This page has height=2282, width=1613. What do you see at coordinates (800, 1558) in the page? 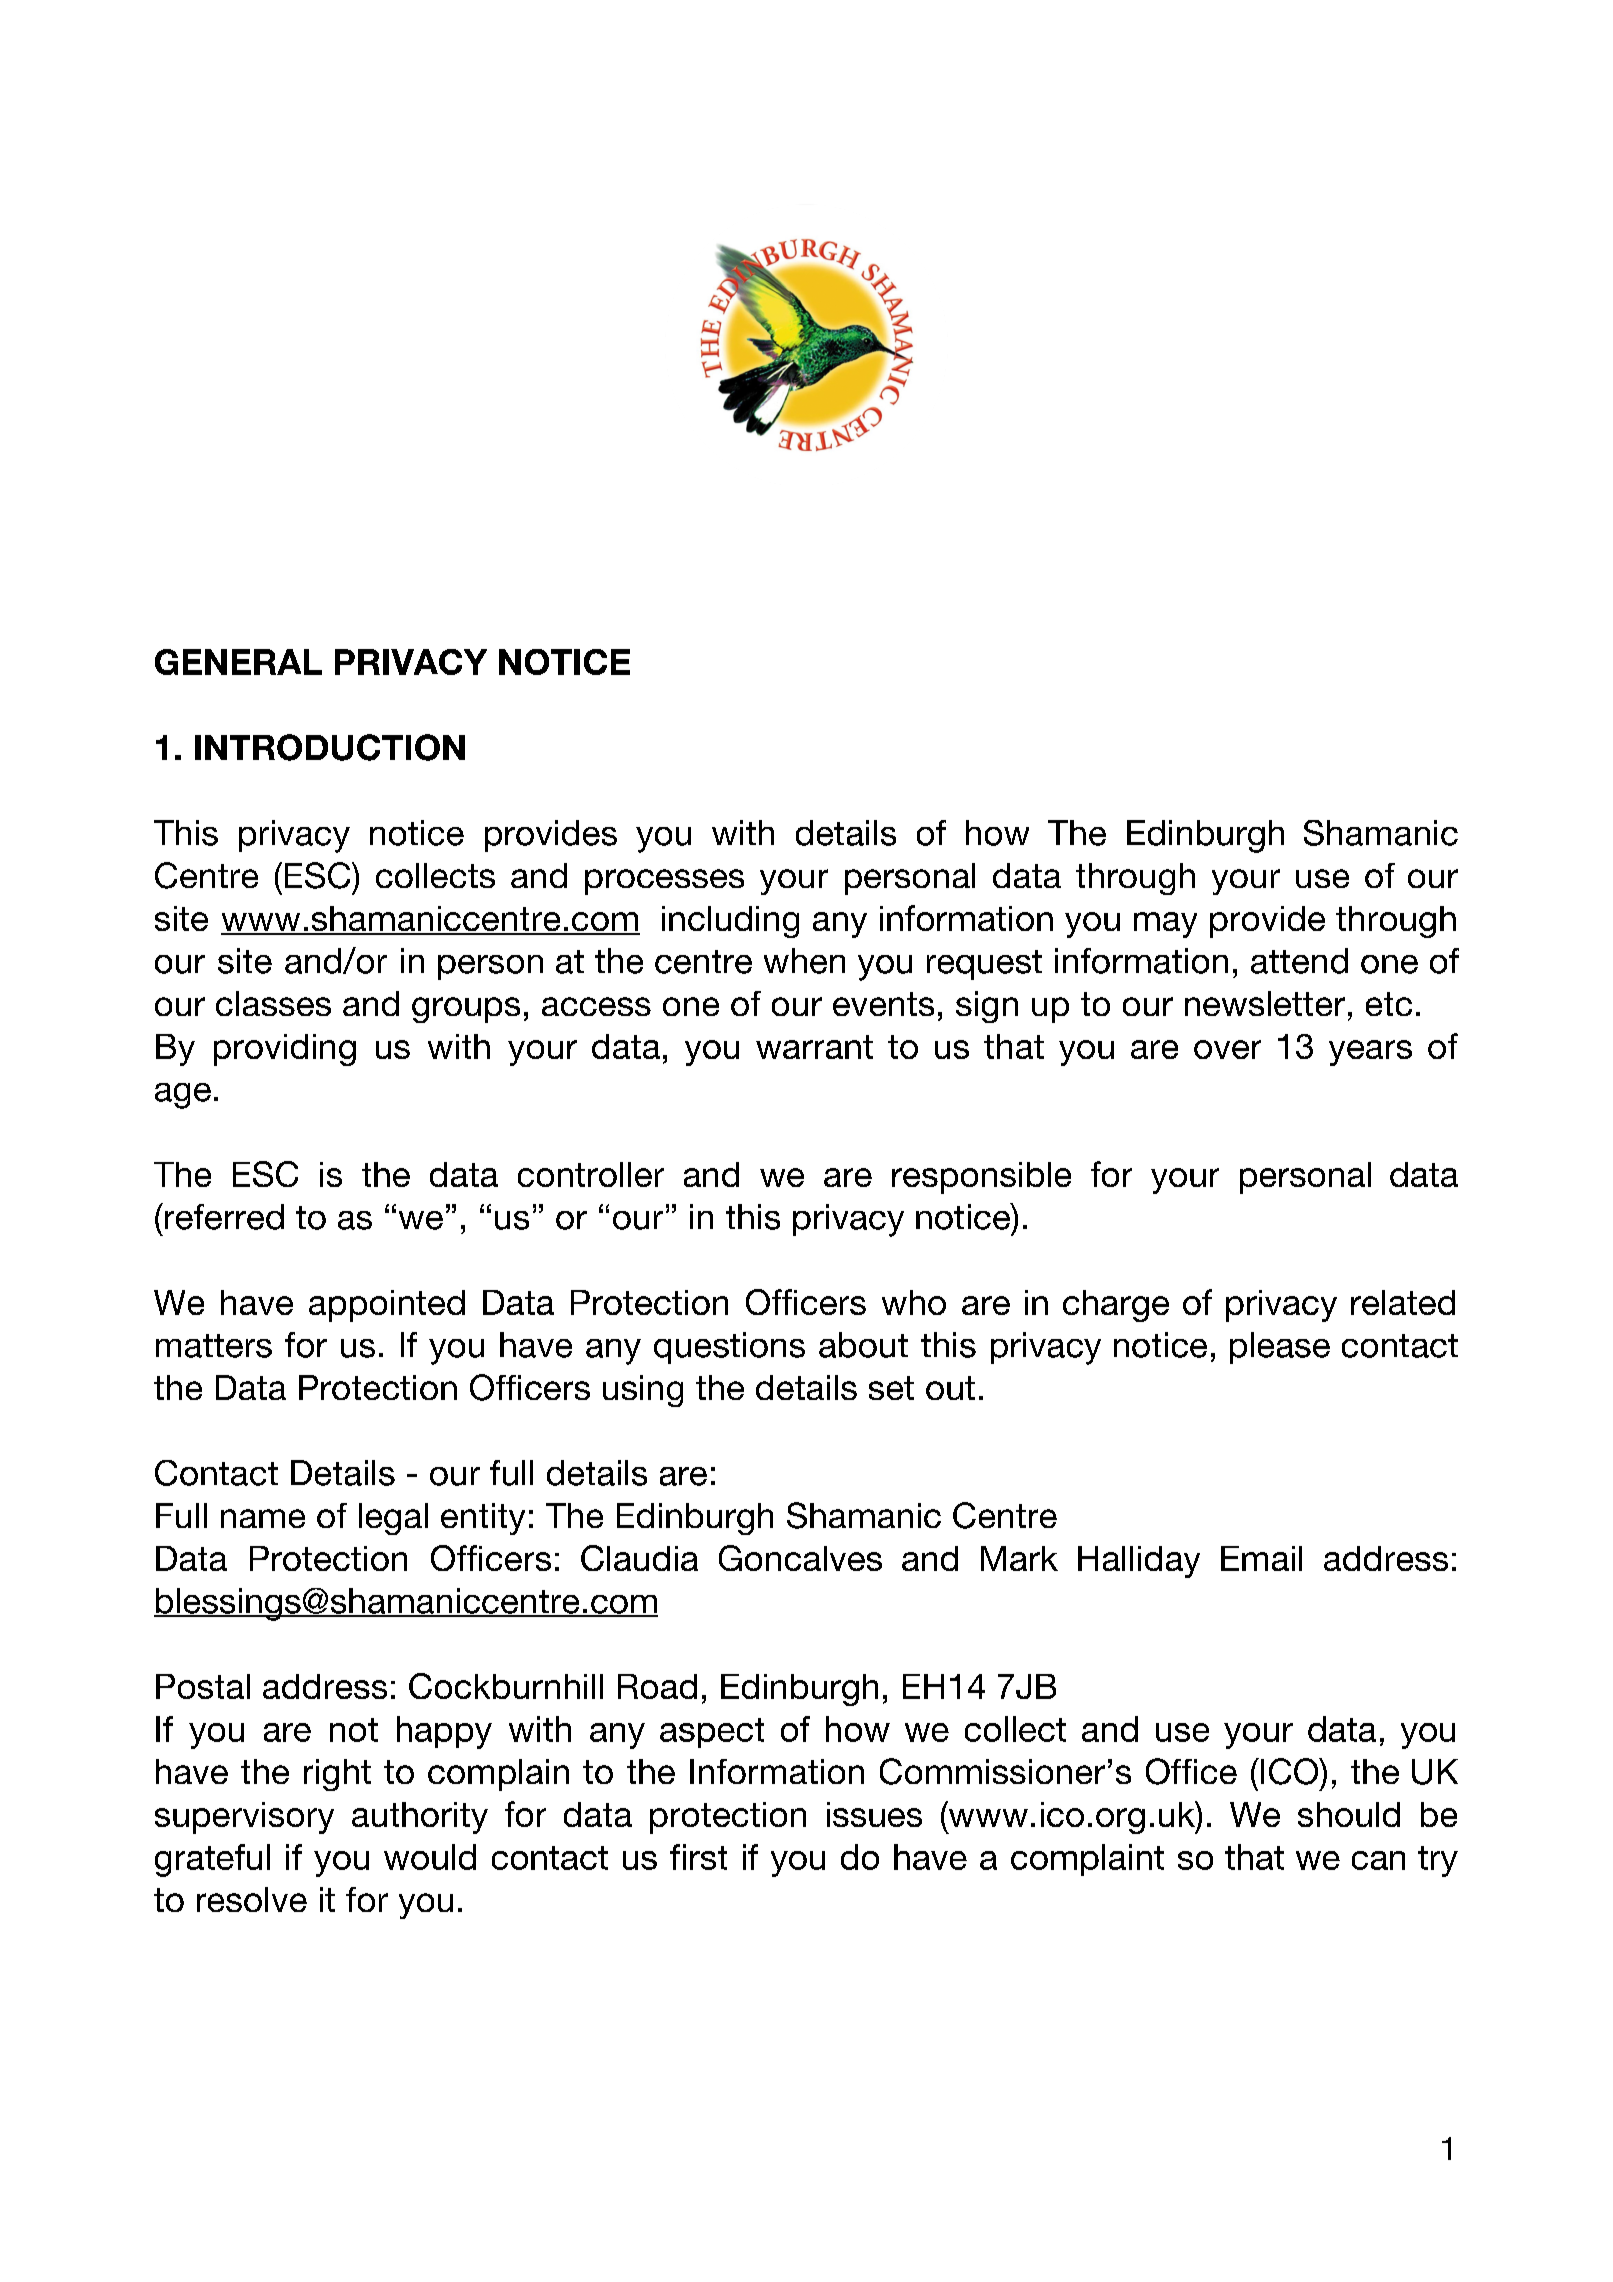
I see `Goncalves` at bounding box center [800, 1558].
